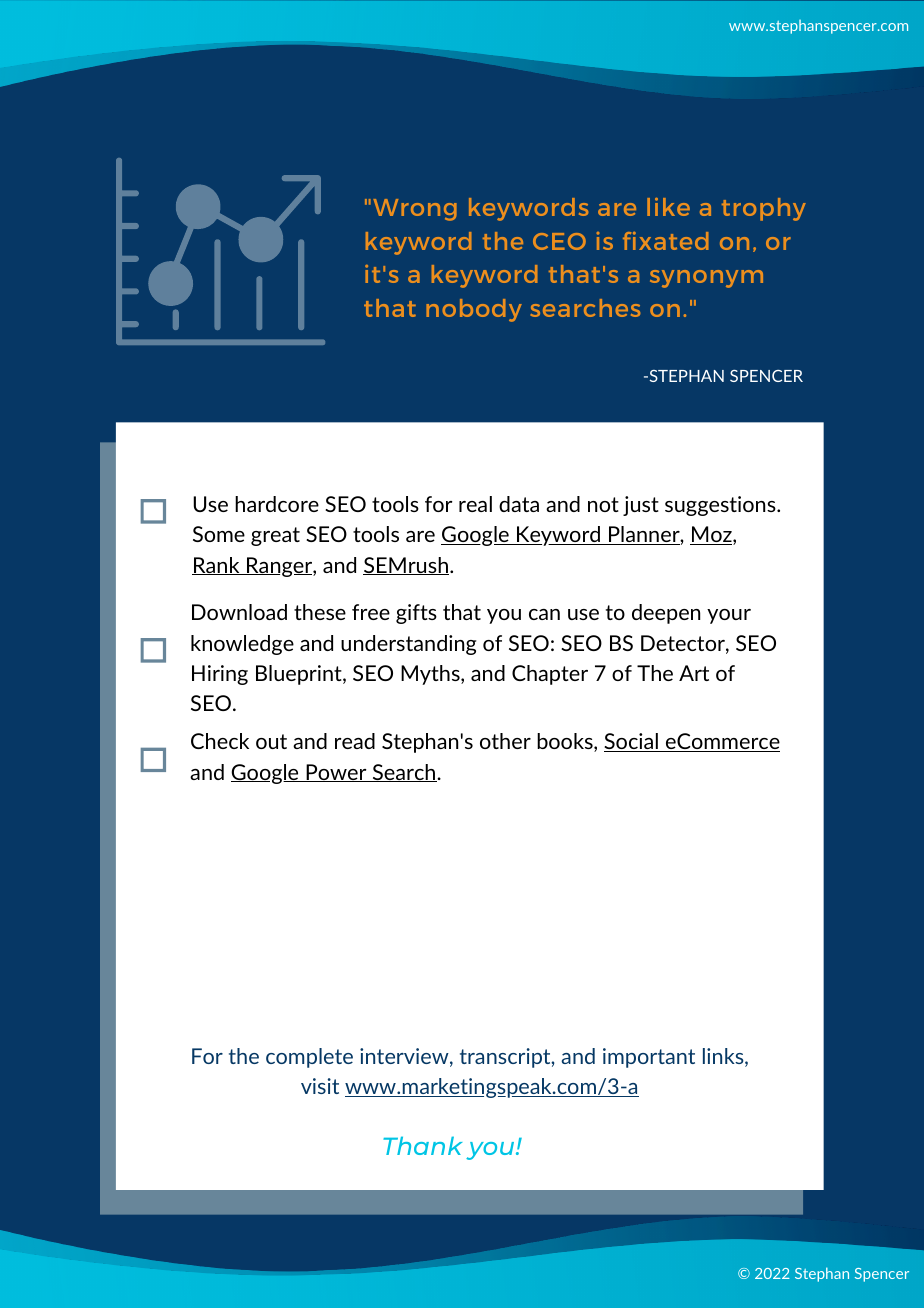 The height and width of the page is (1309, 924). I want to click on links, so click(724, 1057).
